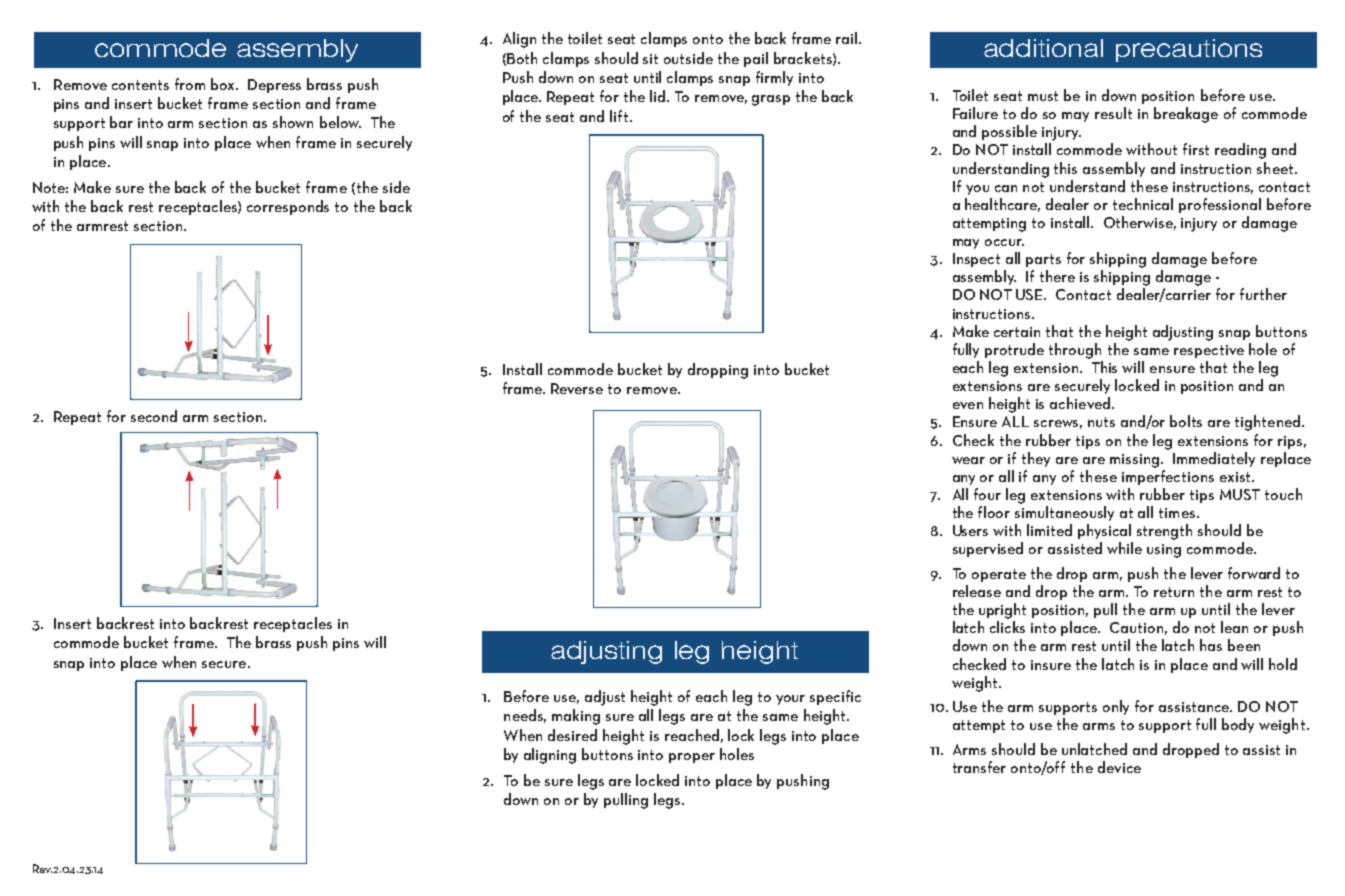 The height and width of the screenshot is (896, 1345). I want to click on imperfections, so click(1168, 477).
